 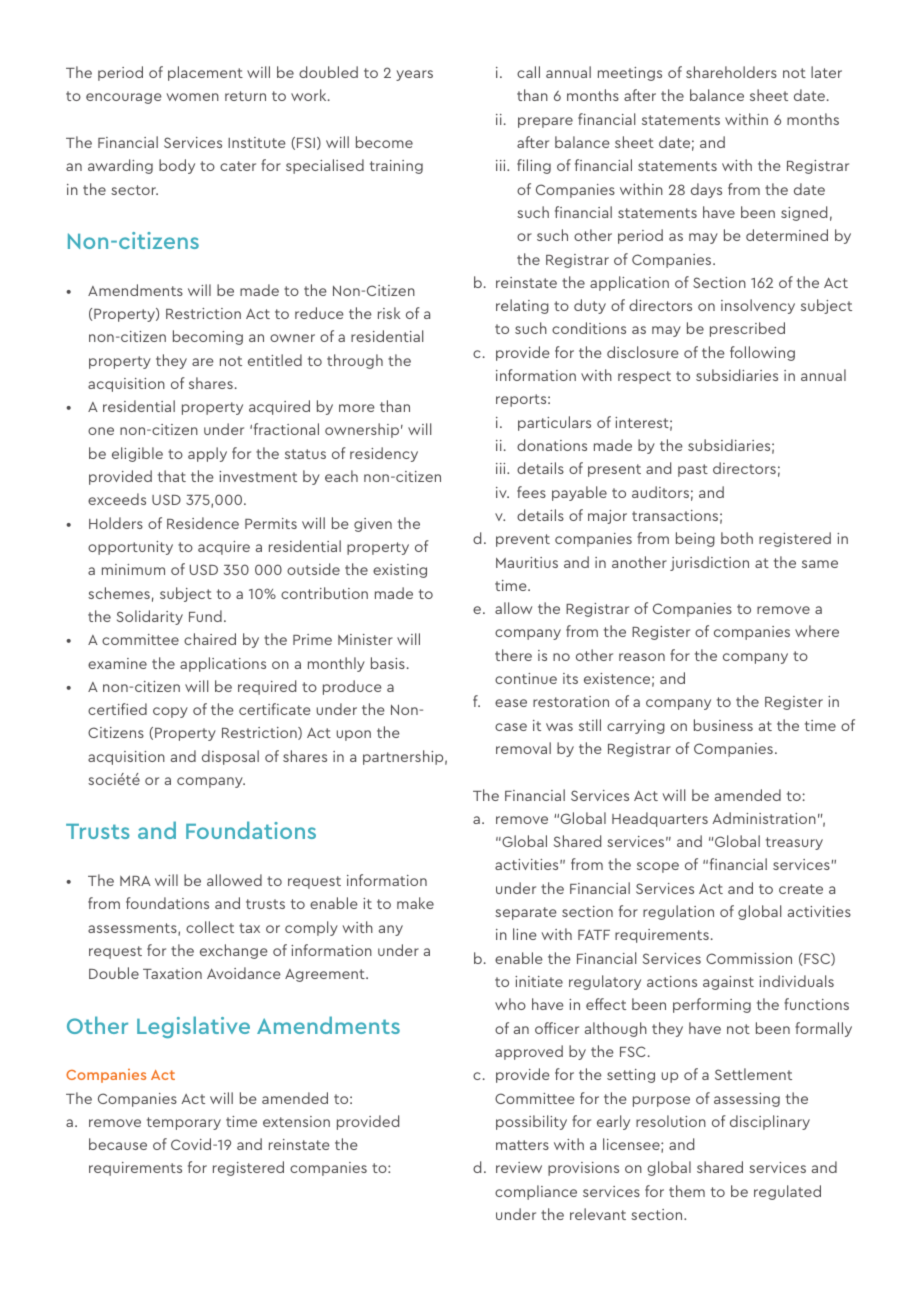 What do you see at coordinates (523, 748) in the screenshot?
I see `removal` at bounding box center [523, 748].
